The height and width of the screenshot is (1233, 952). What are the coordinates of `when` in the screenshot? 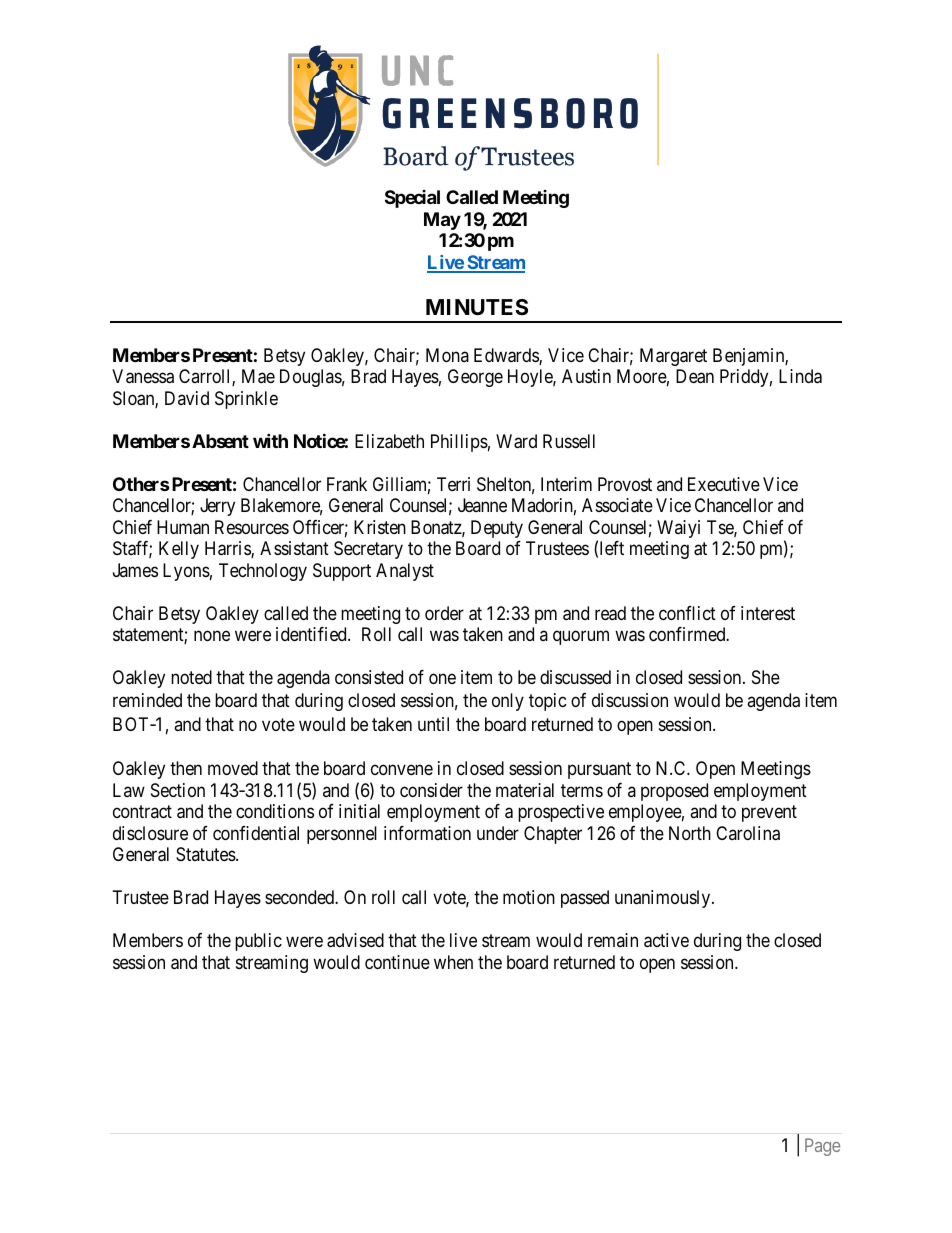 It's located at (453, 962).
